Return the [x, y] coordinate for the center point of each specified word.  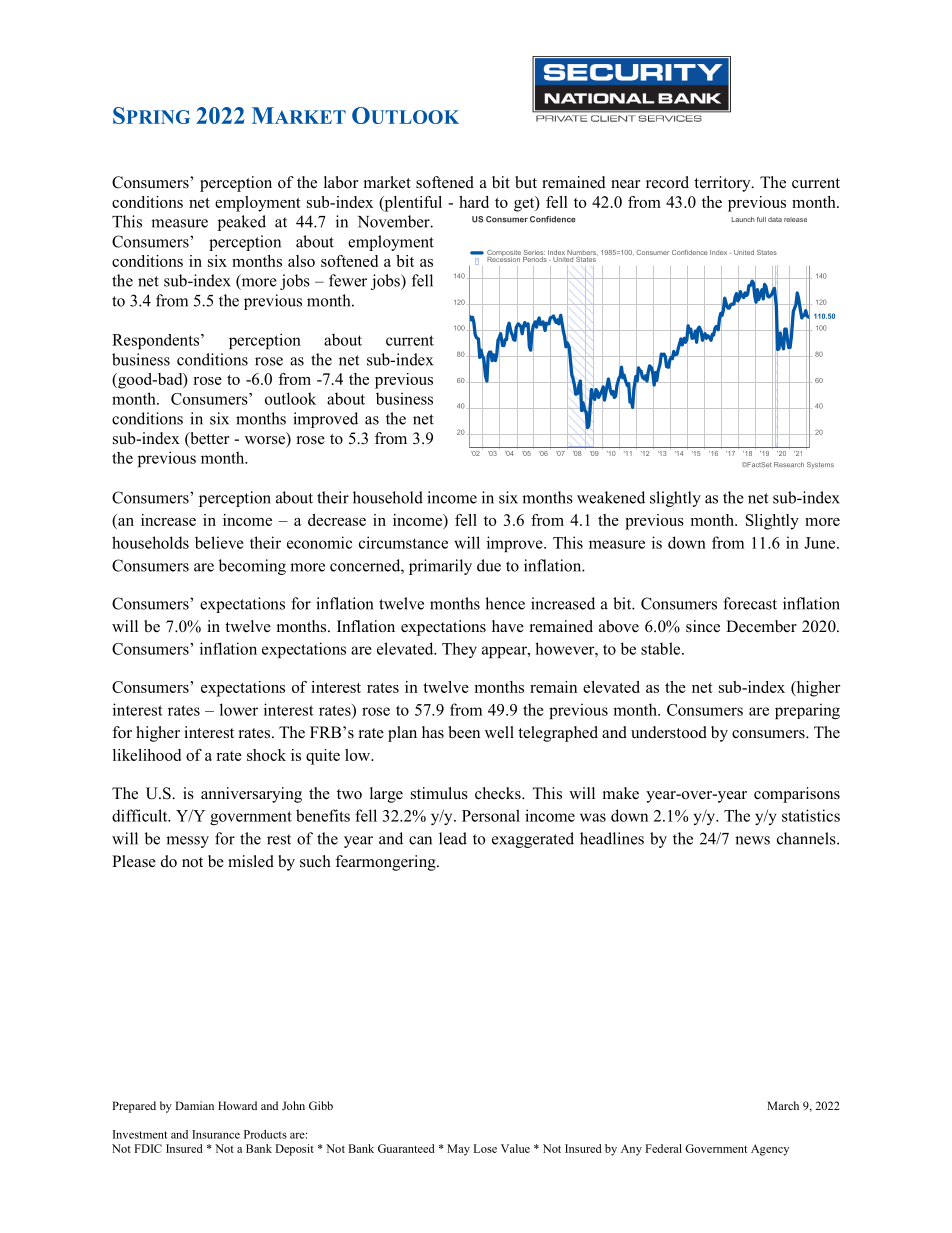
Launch [743, 219]
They [459, 650]
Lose [485, 1148]
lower [239, 709]
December [761, 626]
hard [474, 202]
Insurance [216, 1134]
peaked [242, 223]
